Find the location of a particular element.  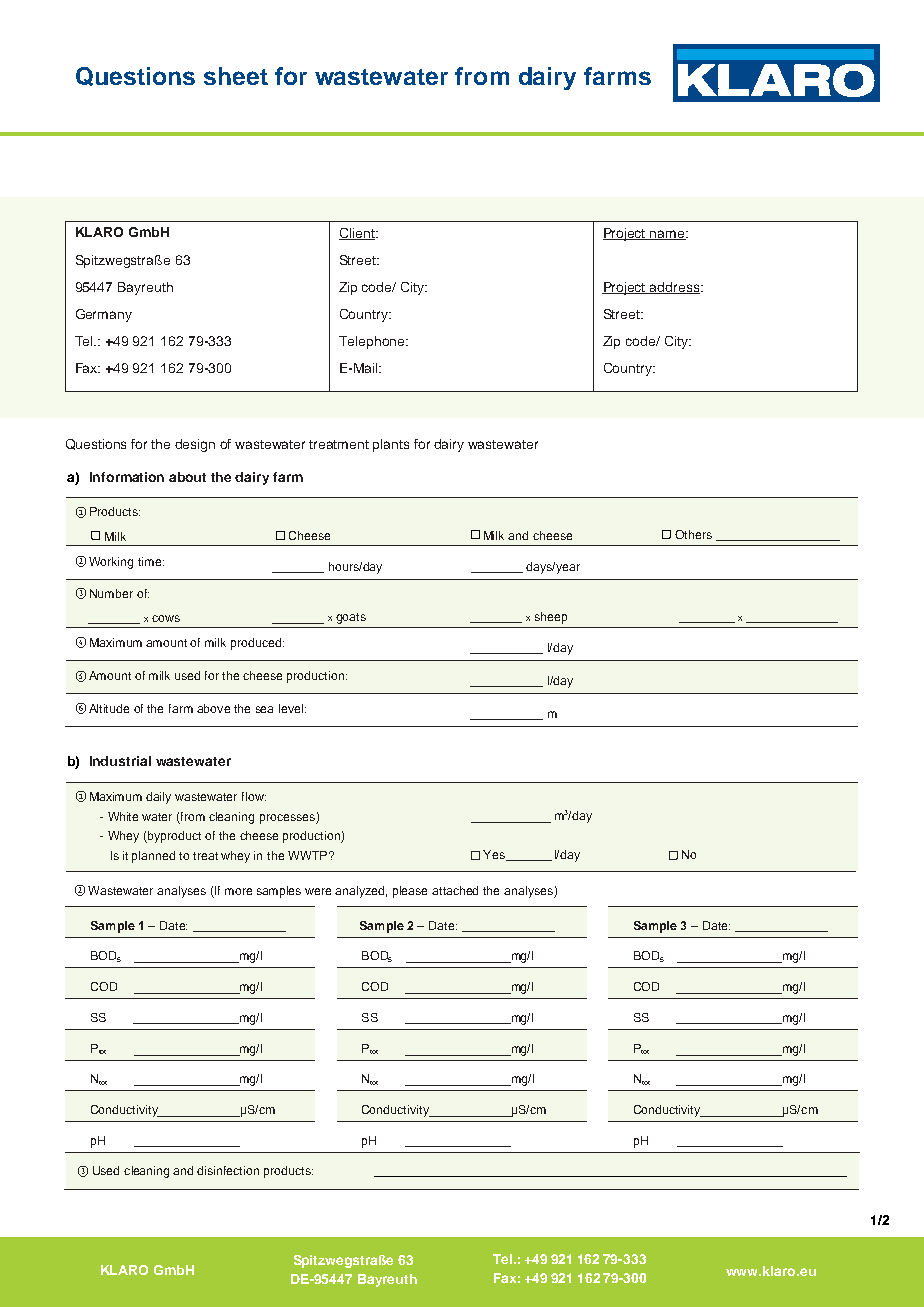

planned is located at coordinates (153, 857).
